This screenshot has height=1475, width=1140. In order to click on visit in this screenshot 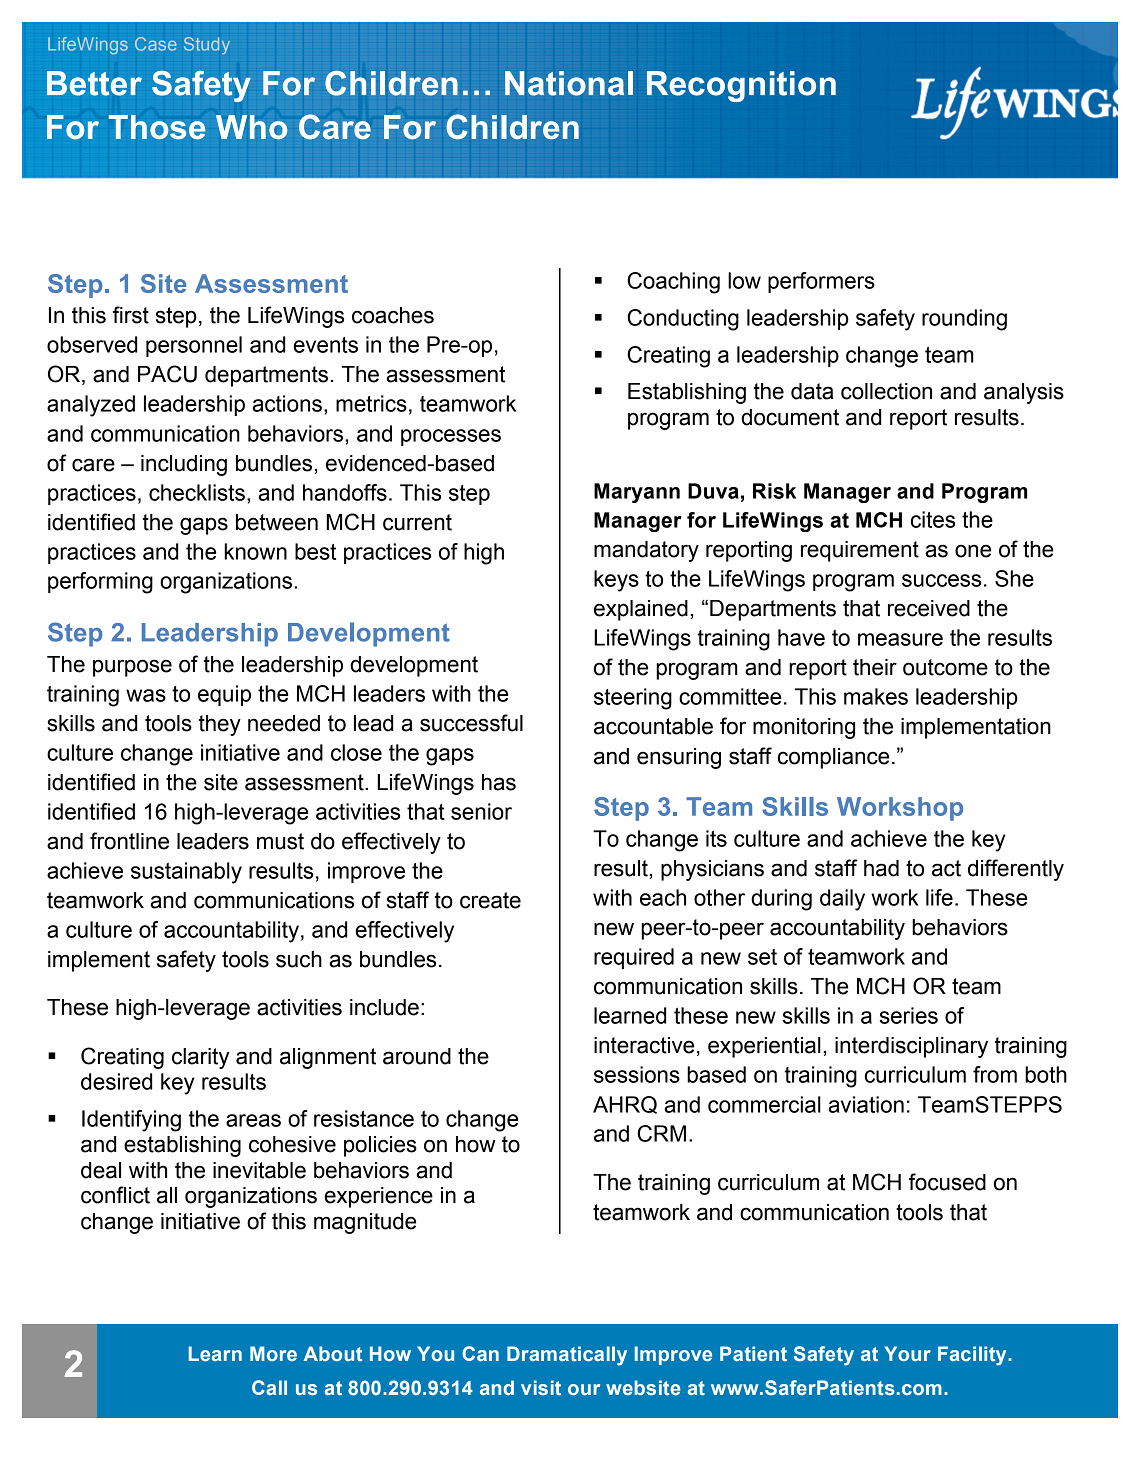, I will do `click(541, 1387)`.
